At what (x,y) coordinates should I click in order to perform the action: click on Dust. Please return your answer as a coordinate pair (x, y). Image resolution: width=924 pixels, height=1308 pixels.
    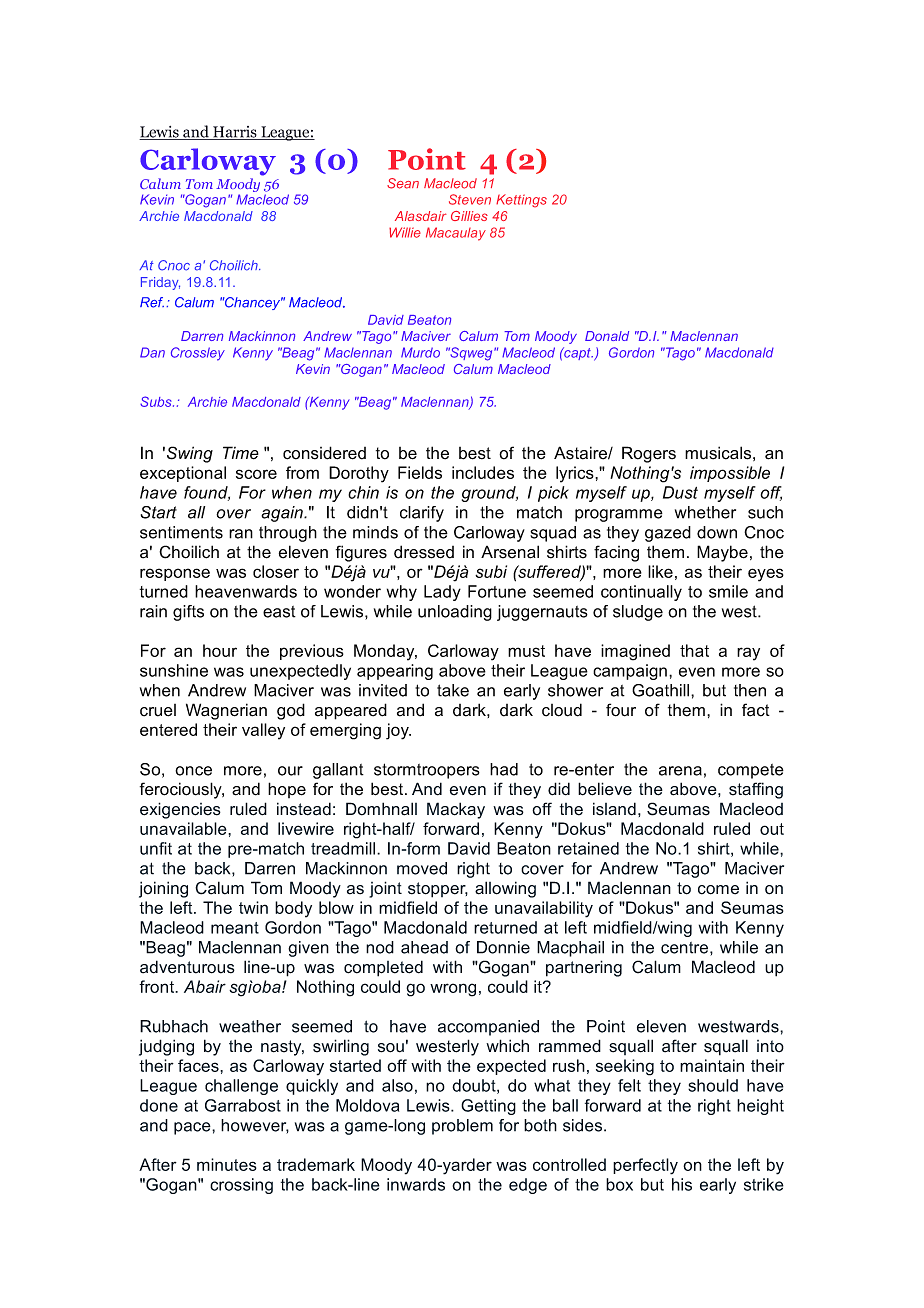
    Looking at the image, I should click on (680, 492).
